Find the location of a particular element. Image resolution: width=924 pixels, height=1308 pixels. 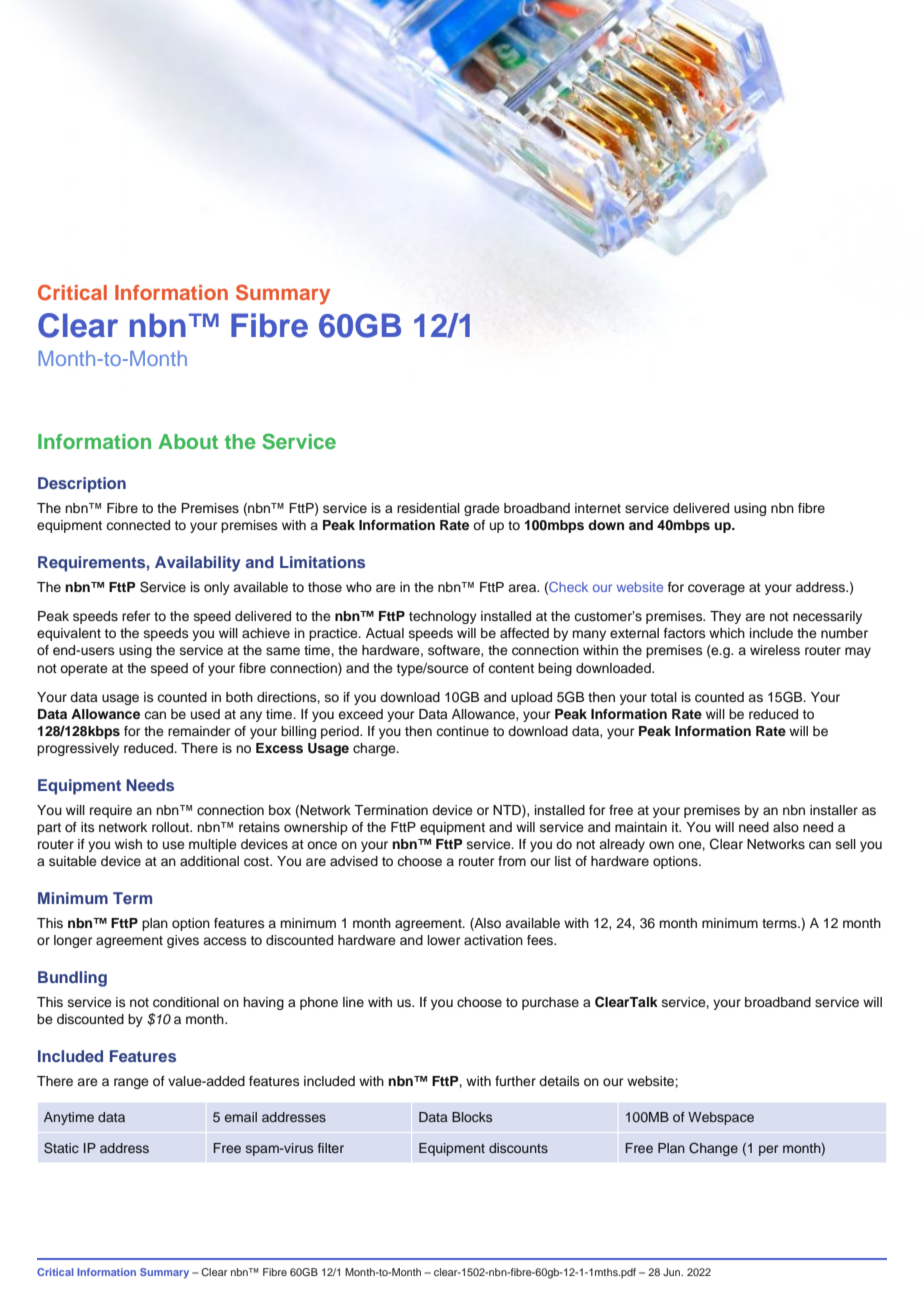

continue is located at coordinates (462, 731).
